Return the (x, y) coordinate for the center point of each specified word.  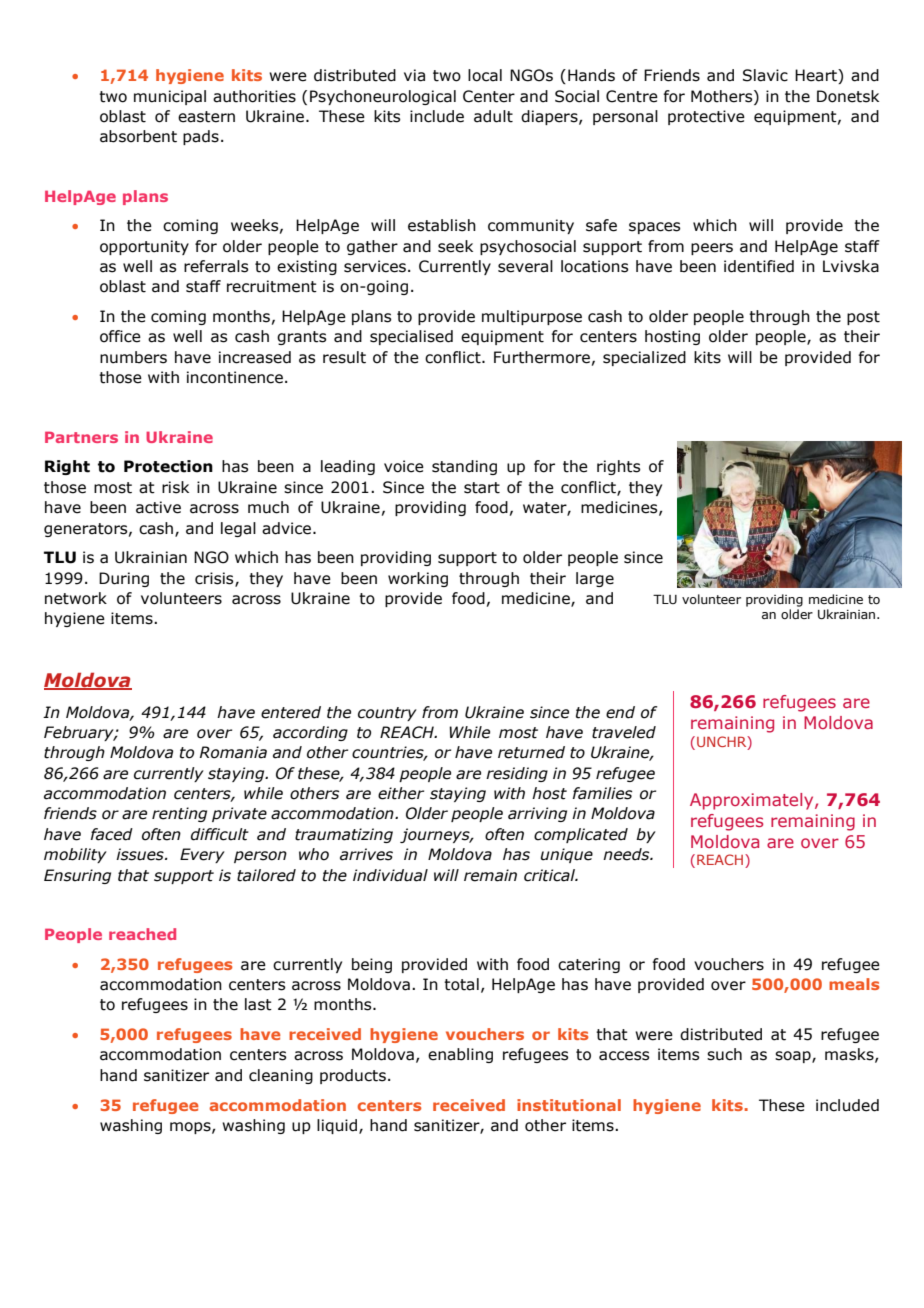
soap (794, 1057)
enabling (460, 1055)
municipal (170, 97)
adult (493, 116)
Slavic (765, 75)
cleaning (281, 1076)
